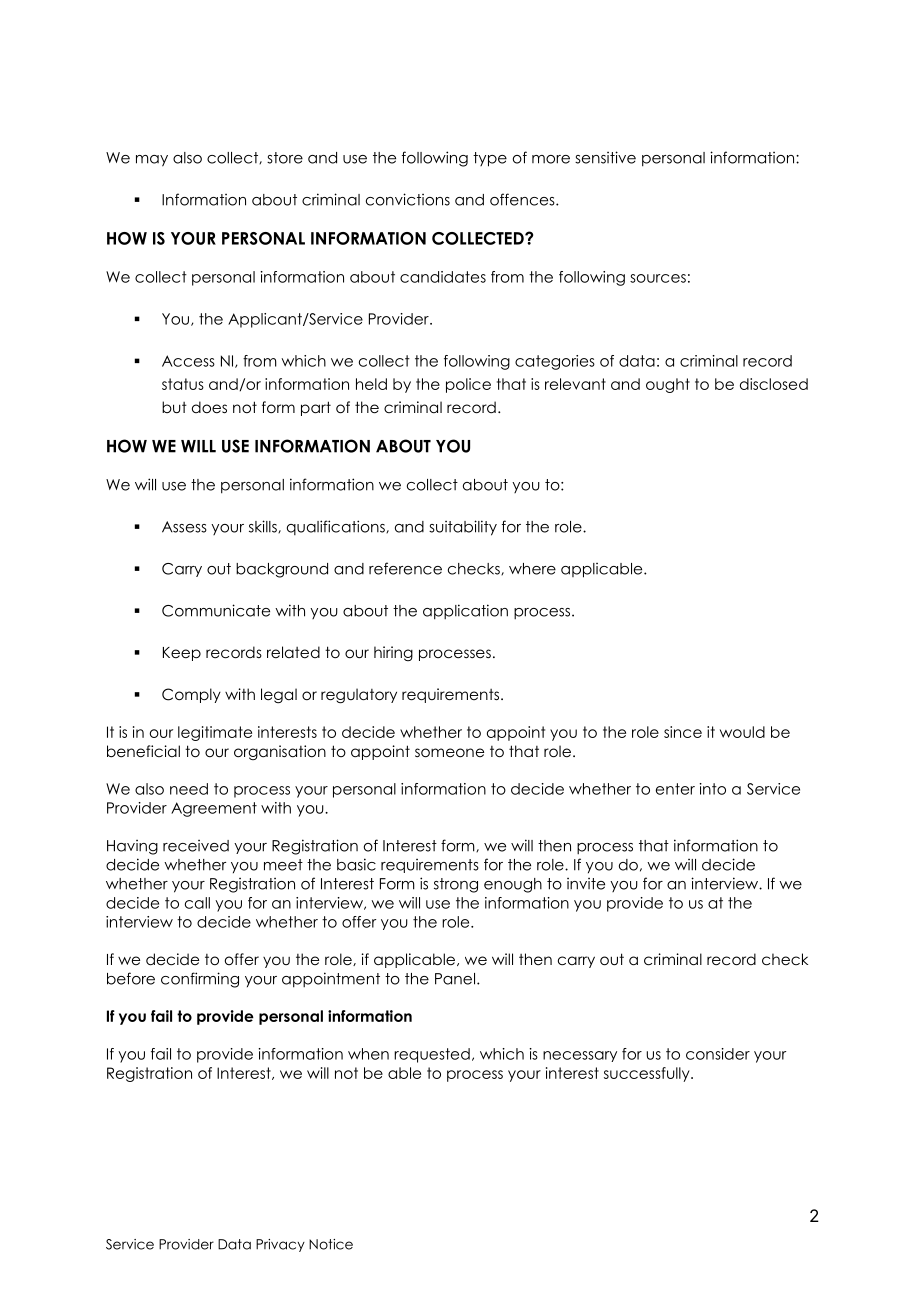 This document has height=1308, width=924. I want to click on Privacy, so click(280, 1245).
